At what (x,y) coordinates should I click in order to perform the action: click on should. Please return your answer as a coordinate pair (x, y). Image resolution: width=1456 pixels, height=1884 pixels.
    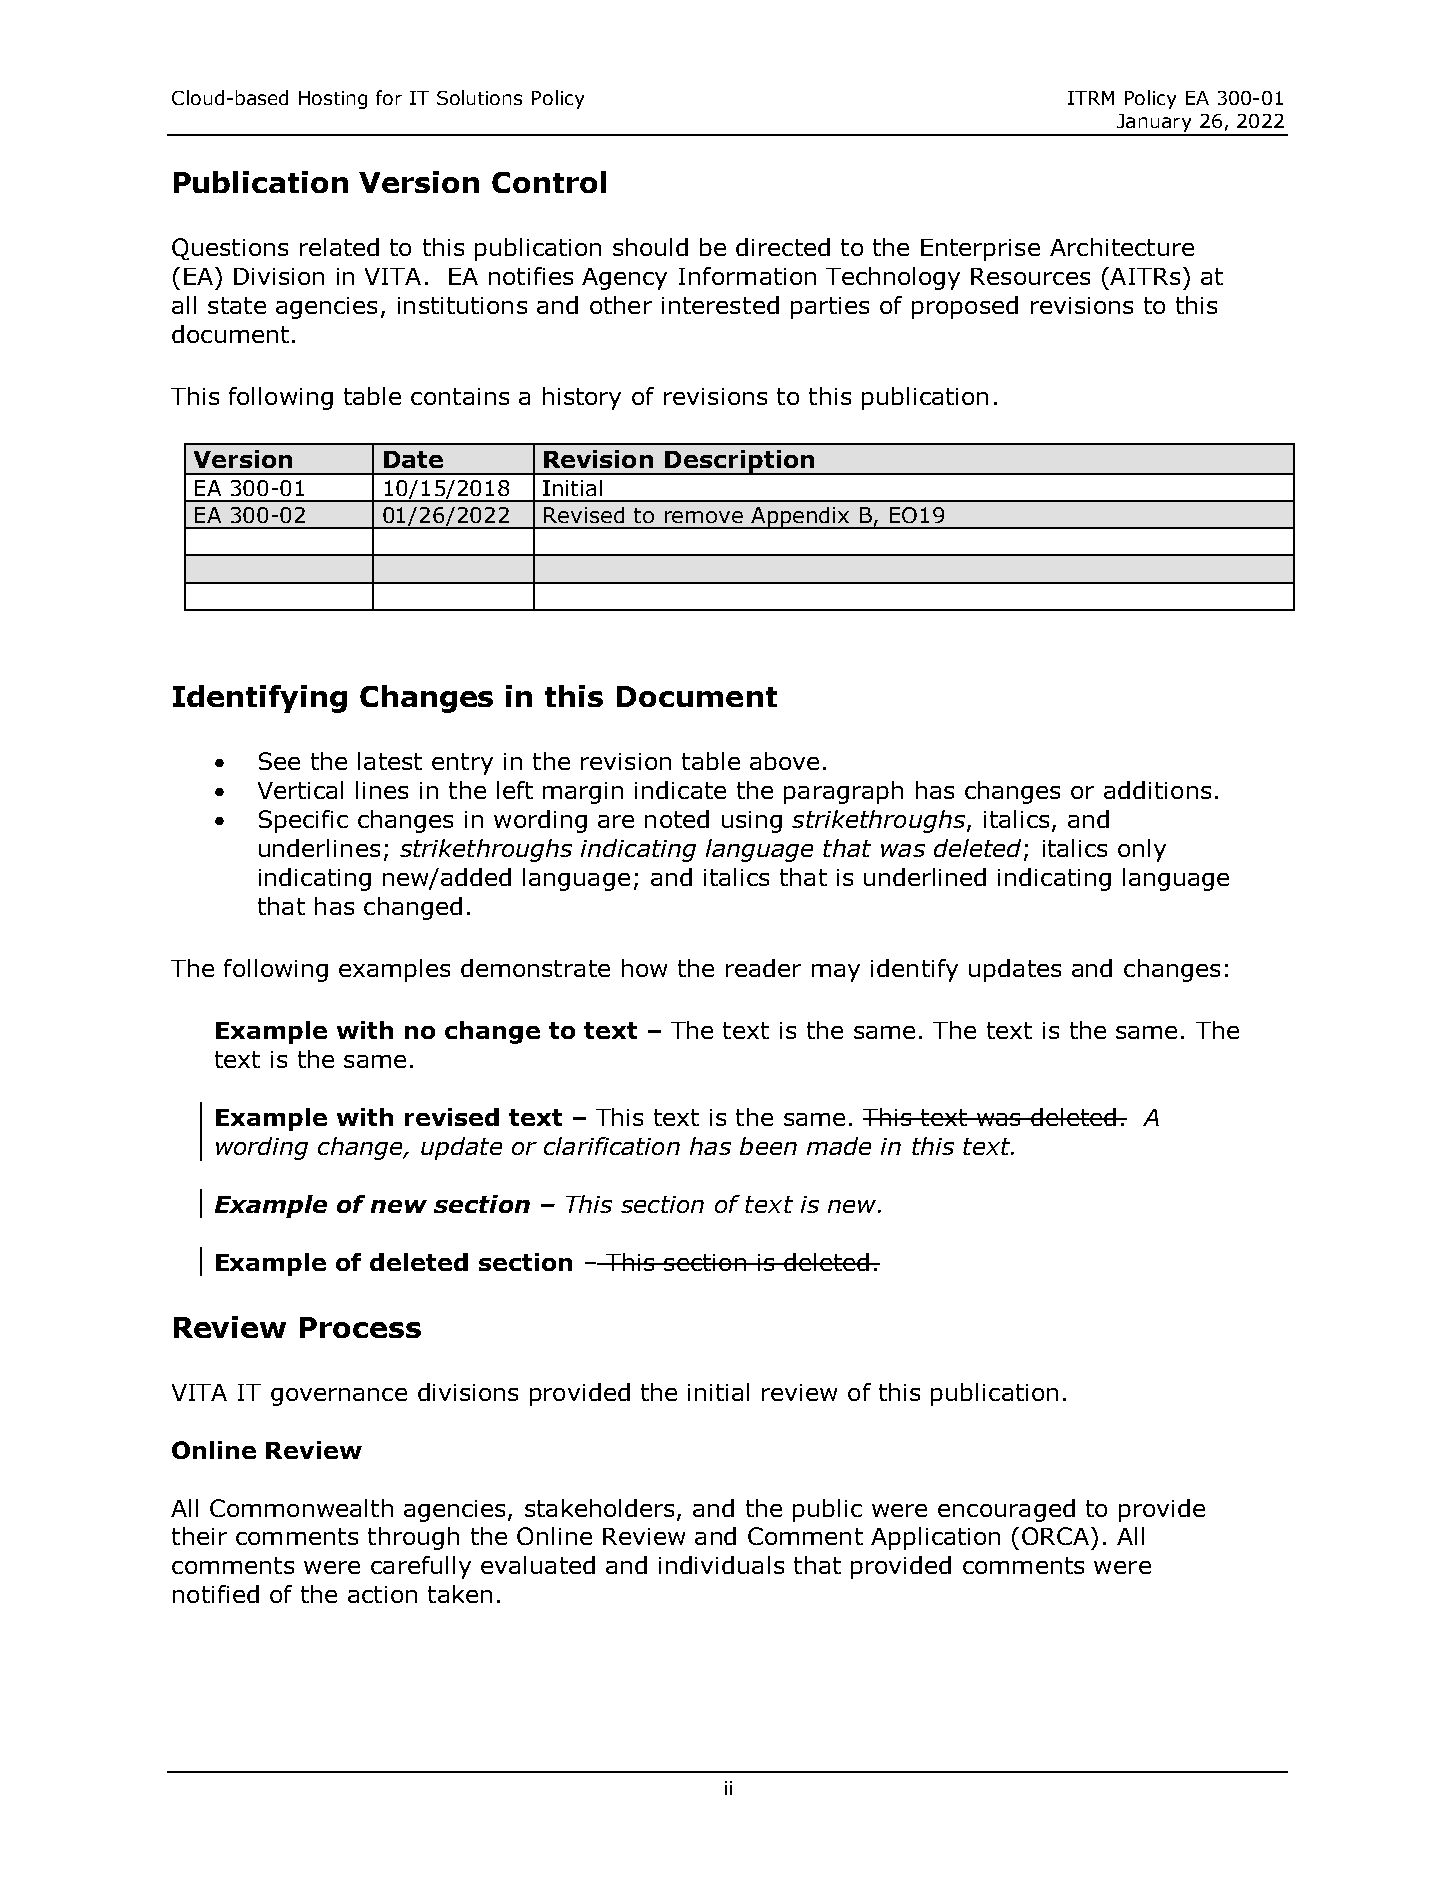
    Looking at the image, I should click on (650, 247).
